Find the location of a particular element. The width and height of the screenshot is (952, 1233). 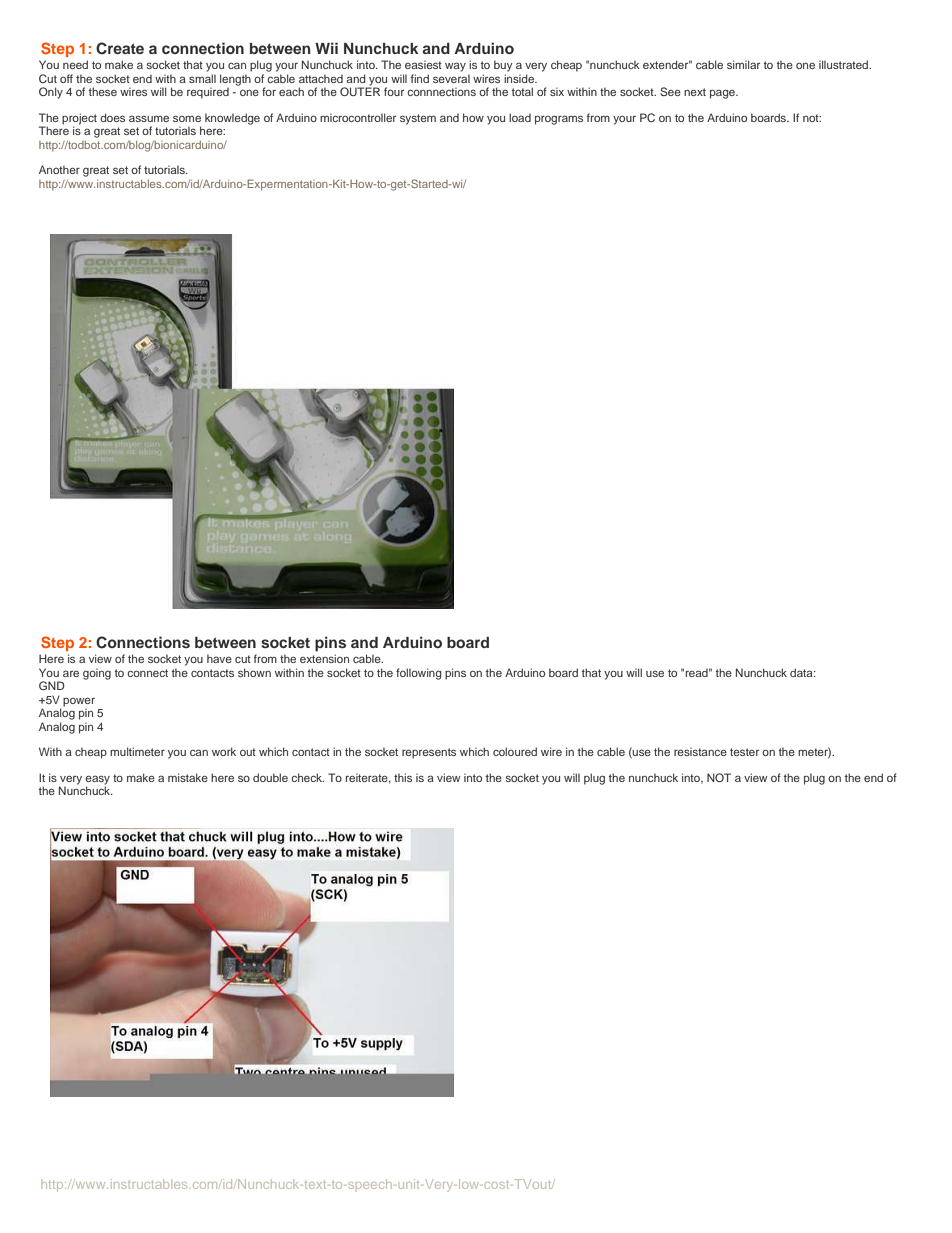

following is located at coordinates (419, 674).
